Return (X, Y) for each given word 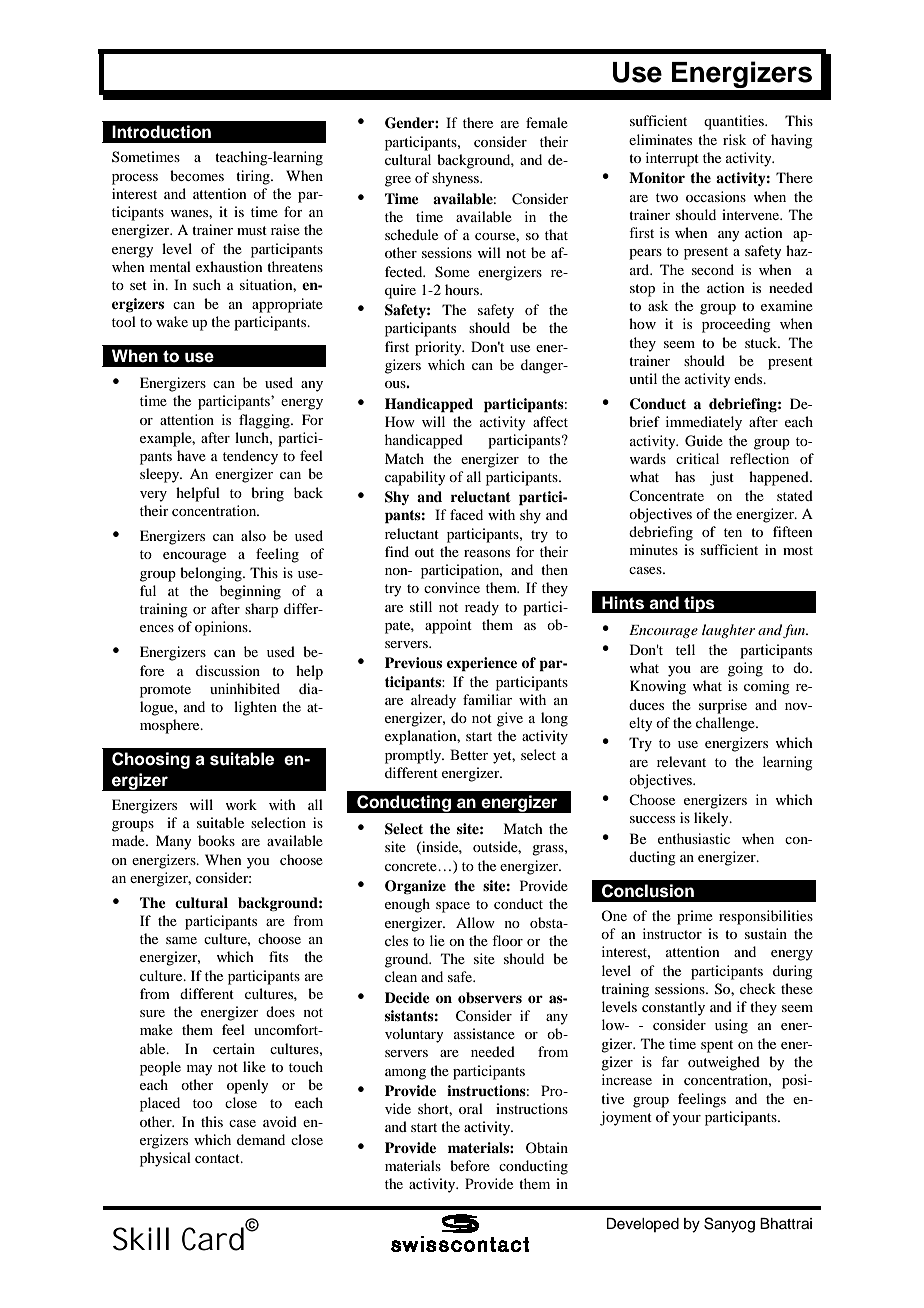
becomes (197, 175)
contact (218, 1158)
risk (734, 139)
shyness (456, 179)
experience (482, 664)
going (745, 669)
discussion (228, 670)
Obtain (547, 1147)
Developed (642, 1225)
